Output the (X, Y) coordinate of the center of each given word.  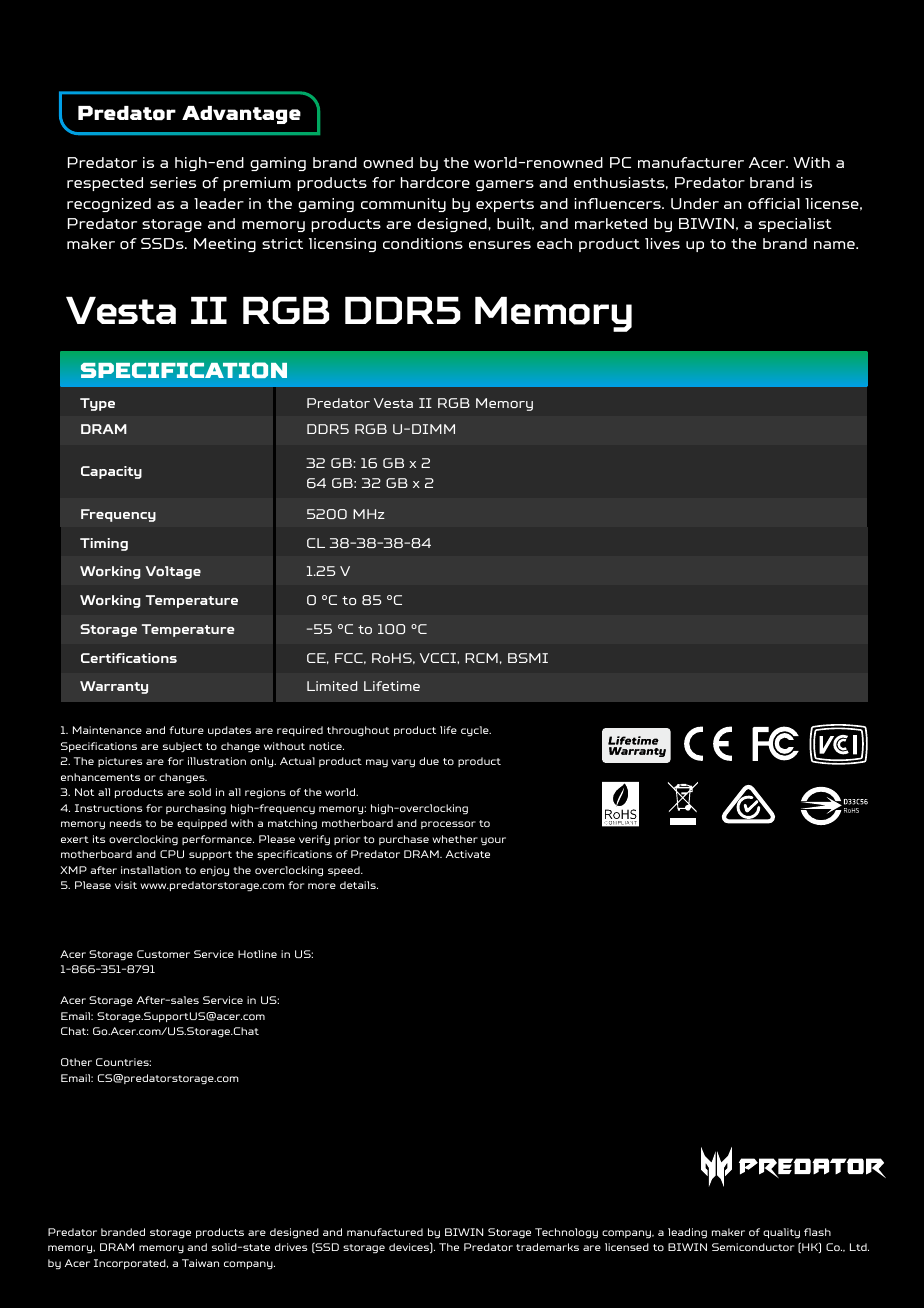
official (774, 203)
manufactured (385, 1232)
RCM (481, 658)
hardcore (435, 182)
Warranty (114, 687)
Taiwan (200, 1263)
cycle (476, 731)
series (173, 182)
